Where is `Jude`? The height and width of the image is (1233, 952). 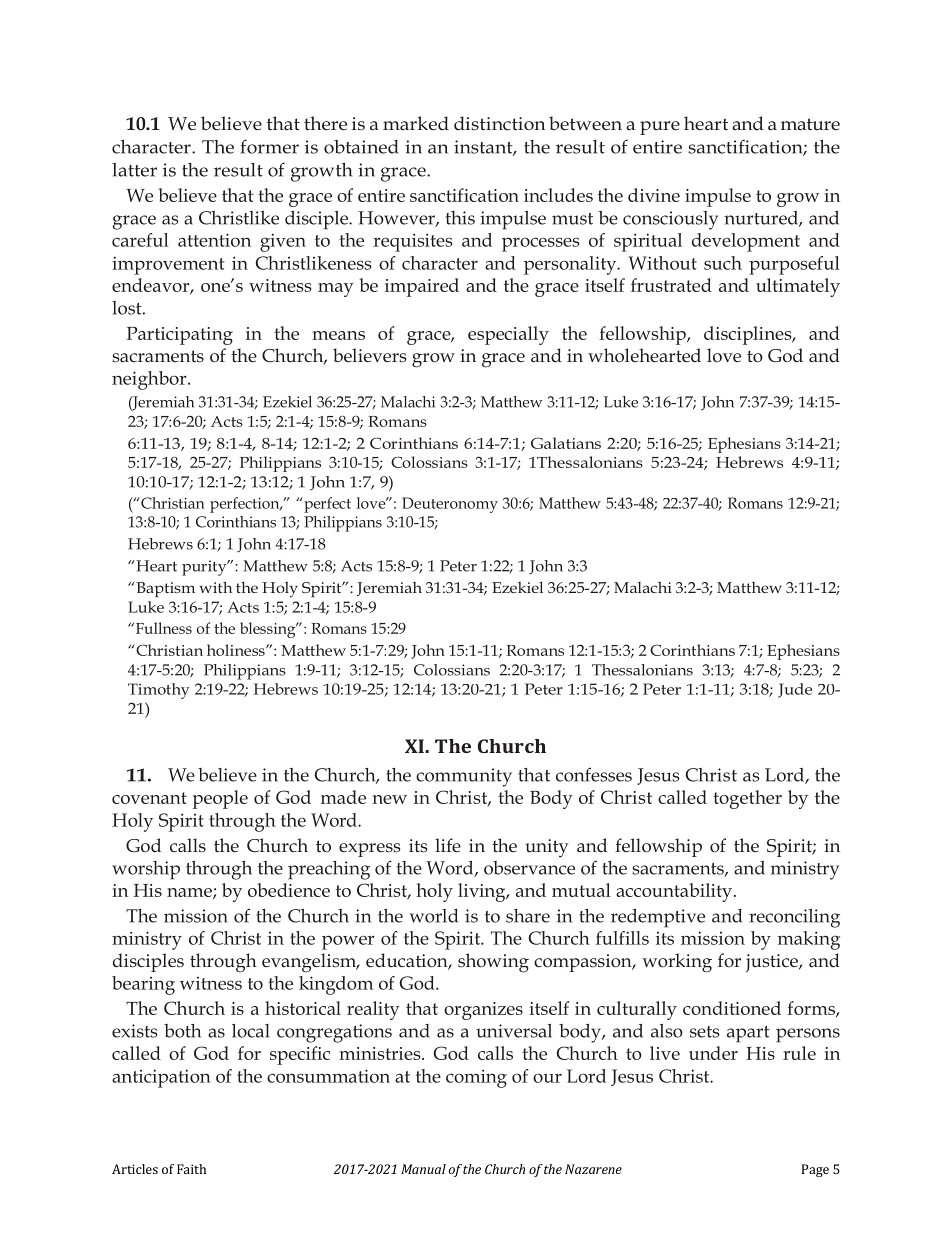 Jude is located at coordinates (795, 690).
